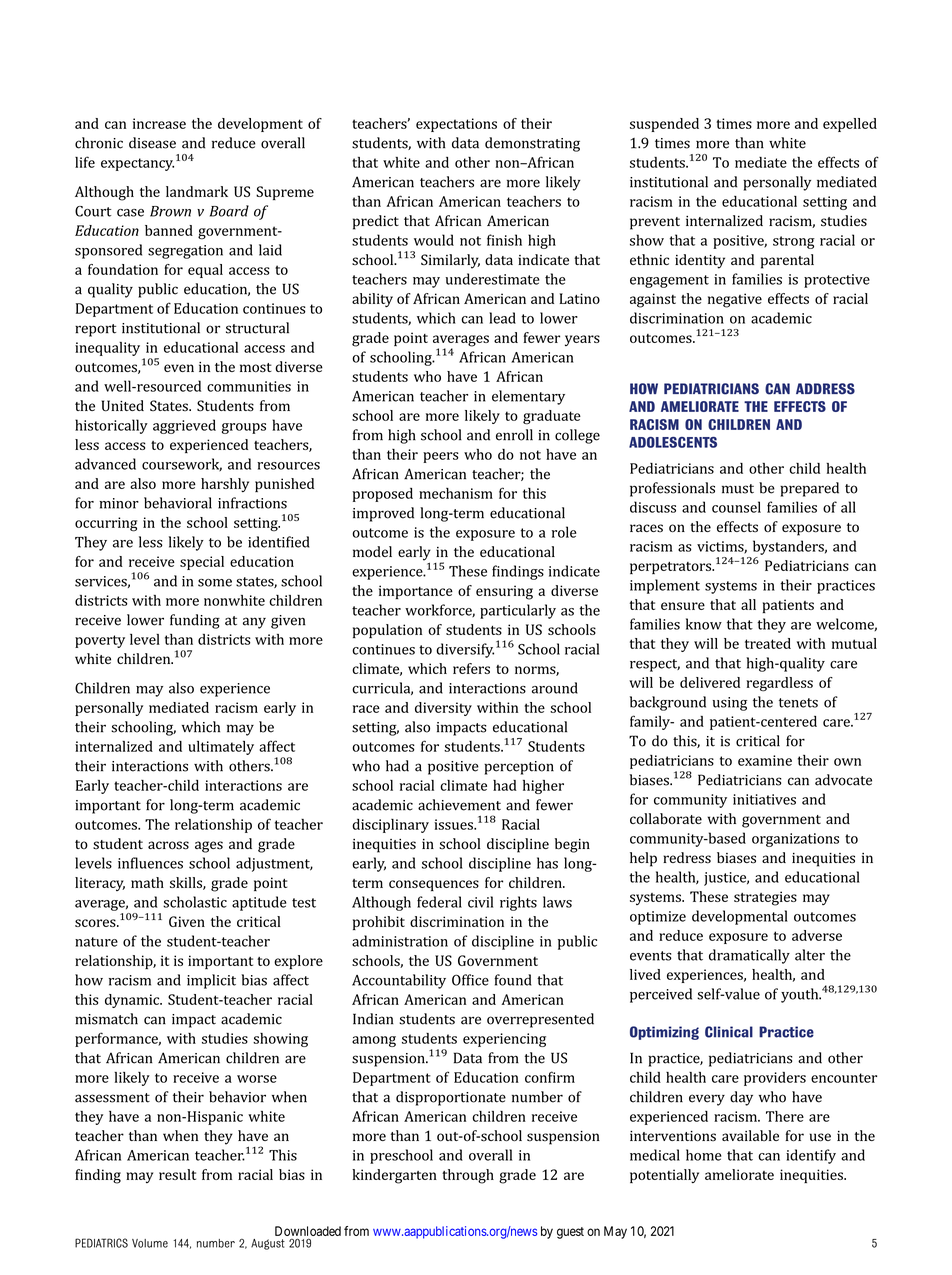 The image size is (952, 1275). What do you see at coordinates (184, 426) in the document?
I see `aggrieved` at bounding box center [184, 426].
